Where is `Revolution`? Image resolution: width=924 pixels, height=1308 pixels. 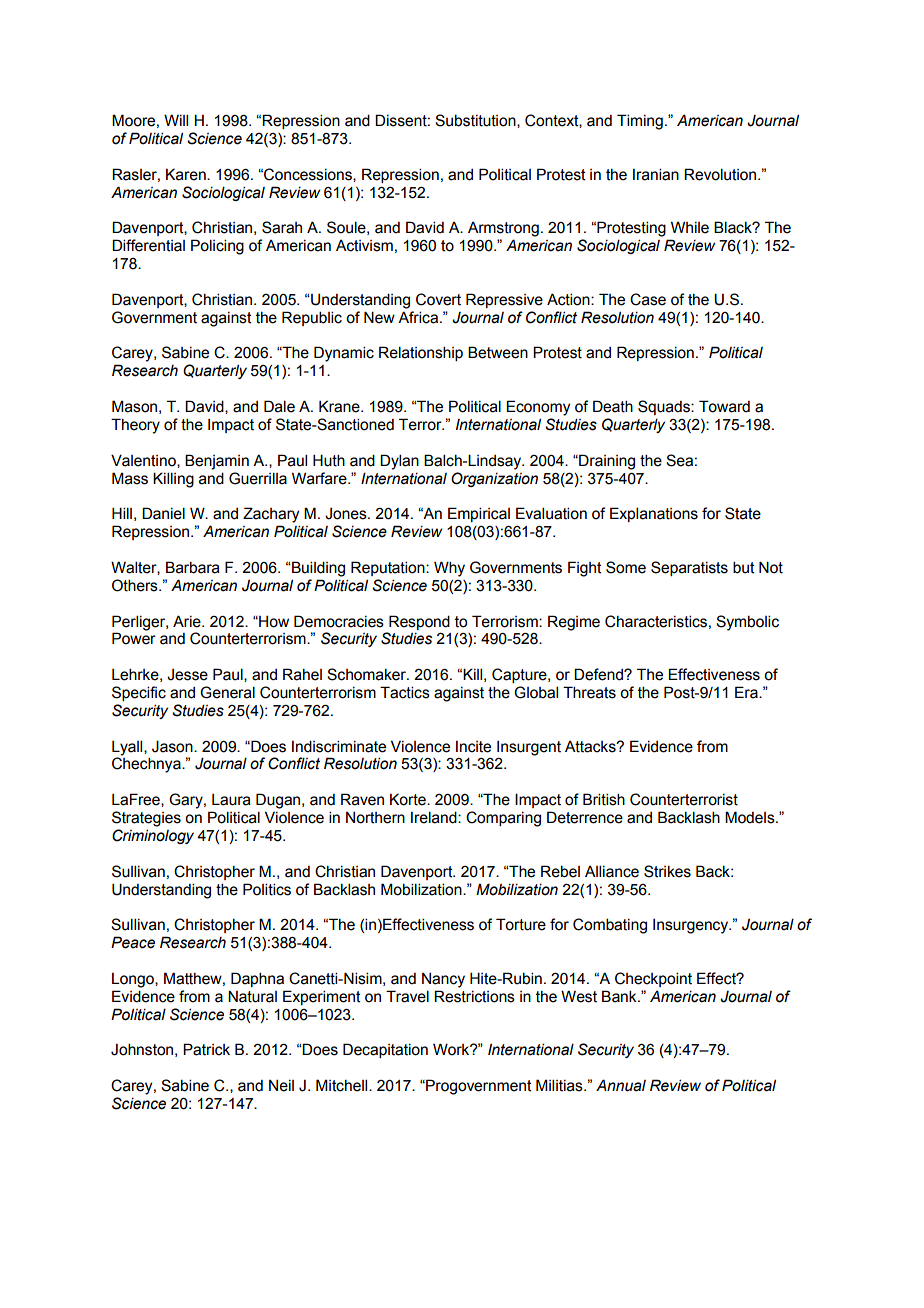
Revolution is located at coordinates (721, 174).
